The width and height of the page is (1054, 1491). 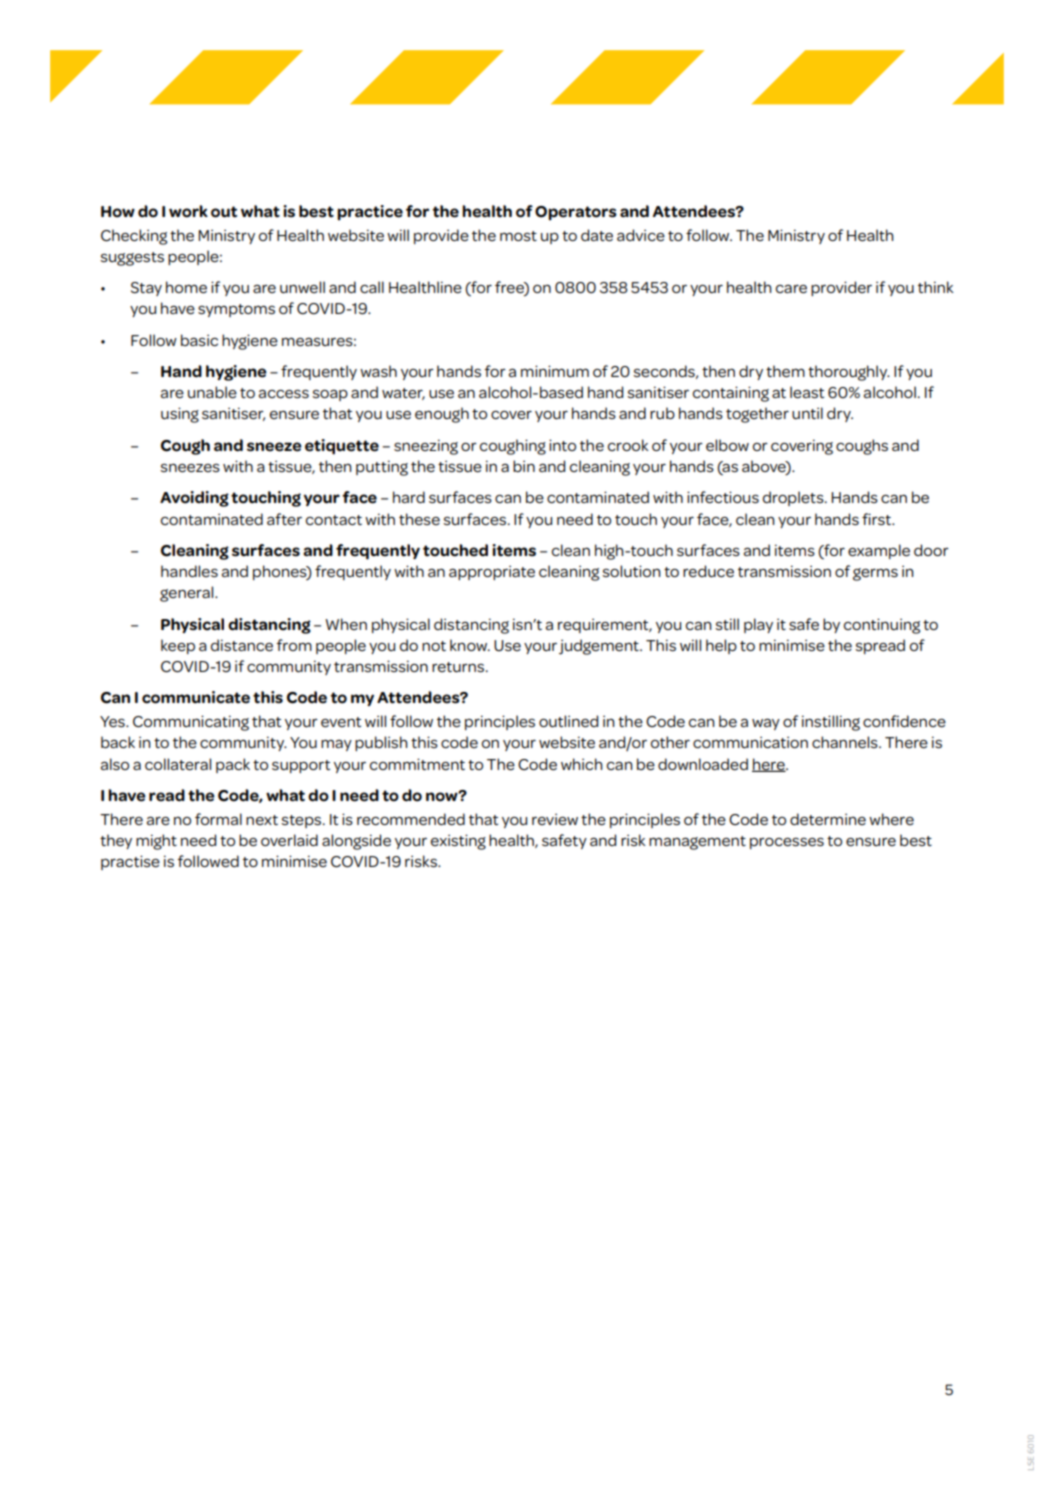 I want to click on using, so click(x=180, y=415).
